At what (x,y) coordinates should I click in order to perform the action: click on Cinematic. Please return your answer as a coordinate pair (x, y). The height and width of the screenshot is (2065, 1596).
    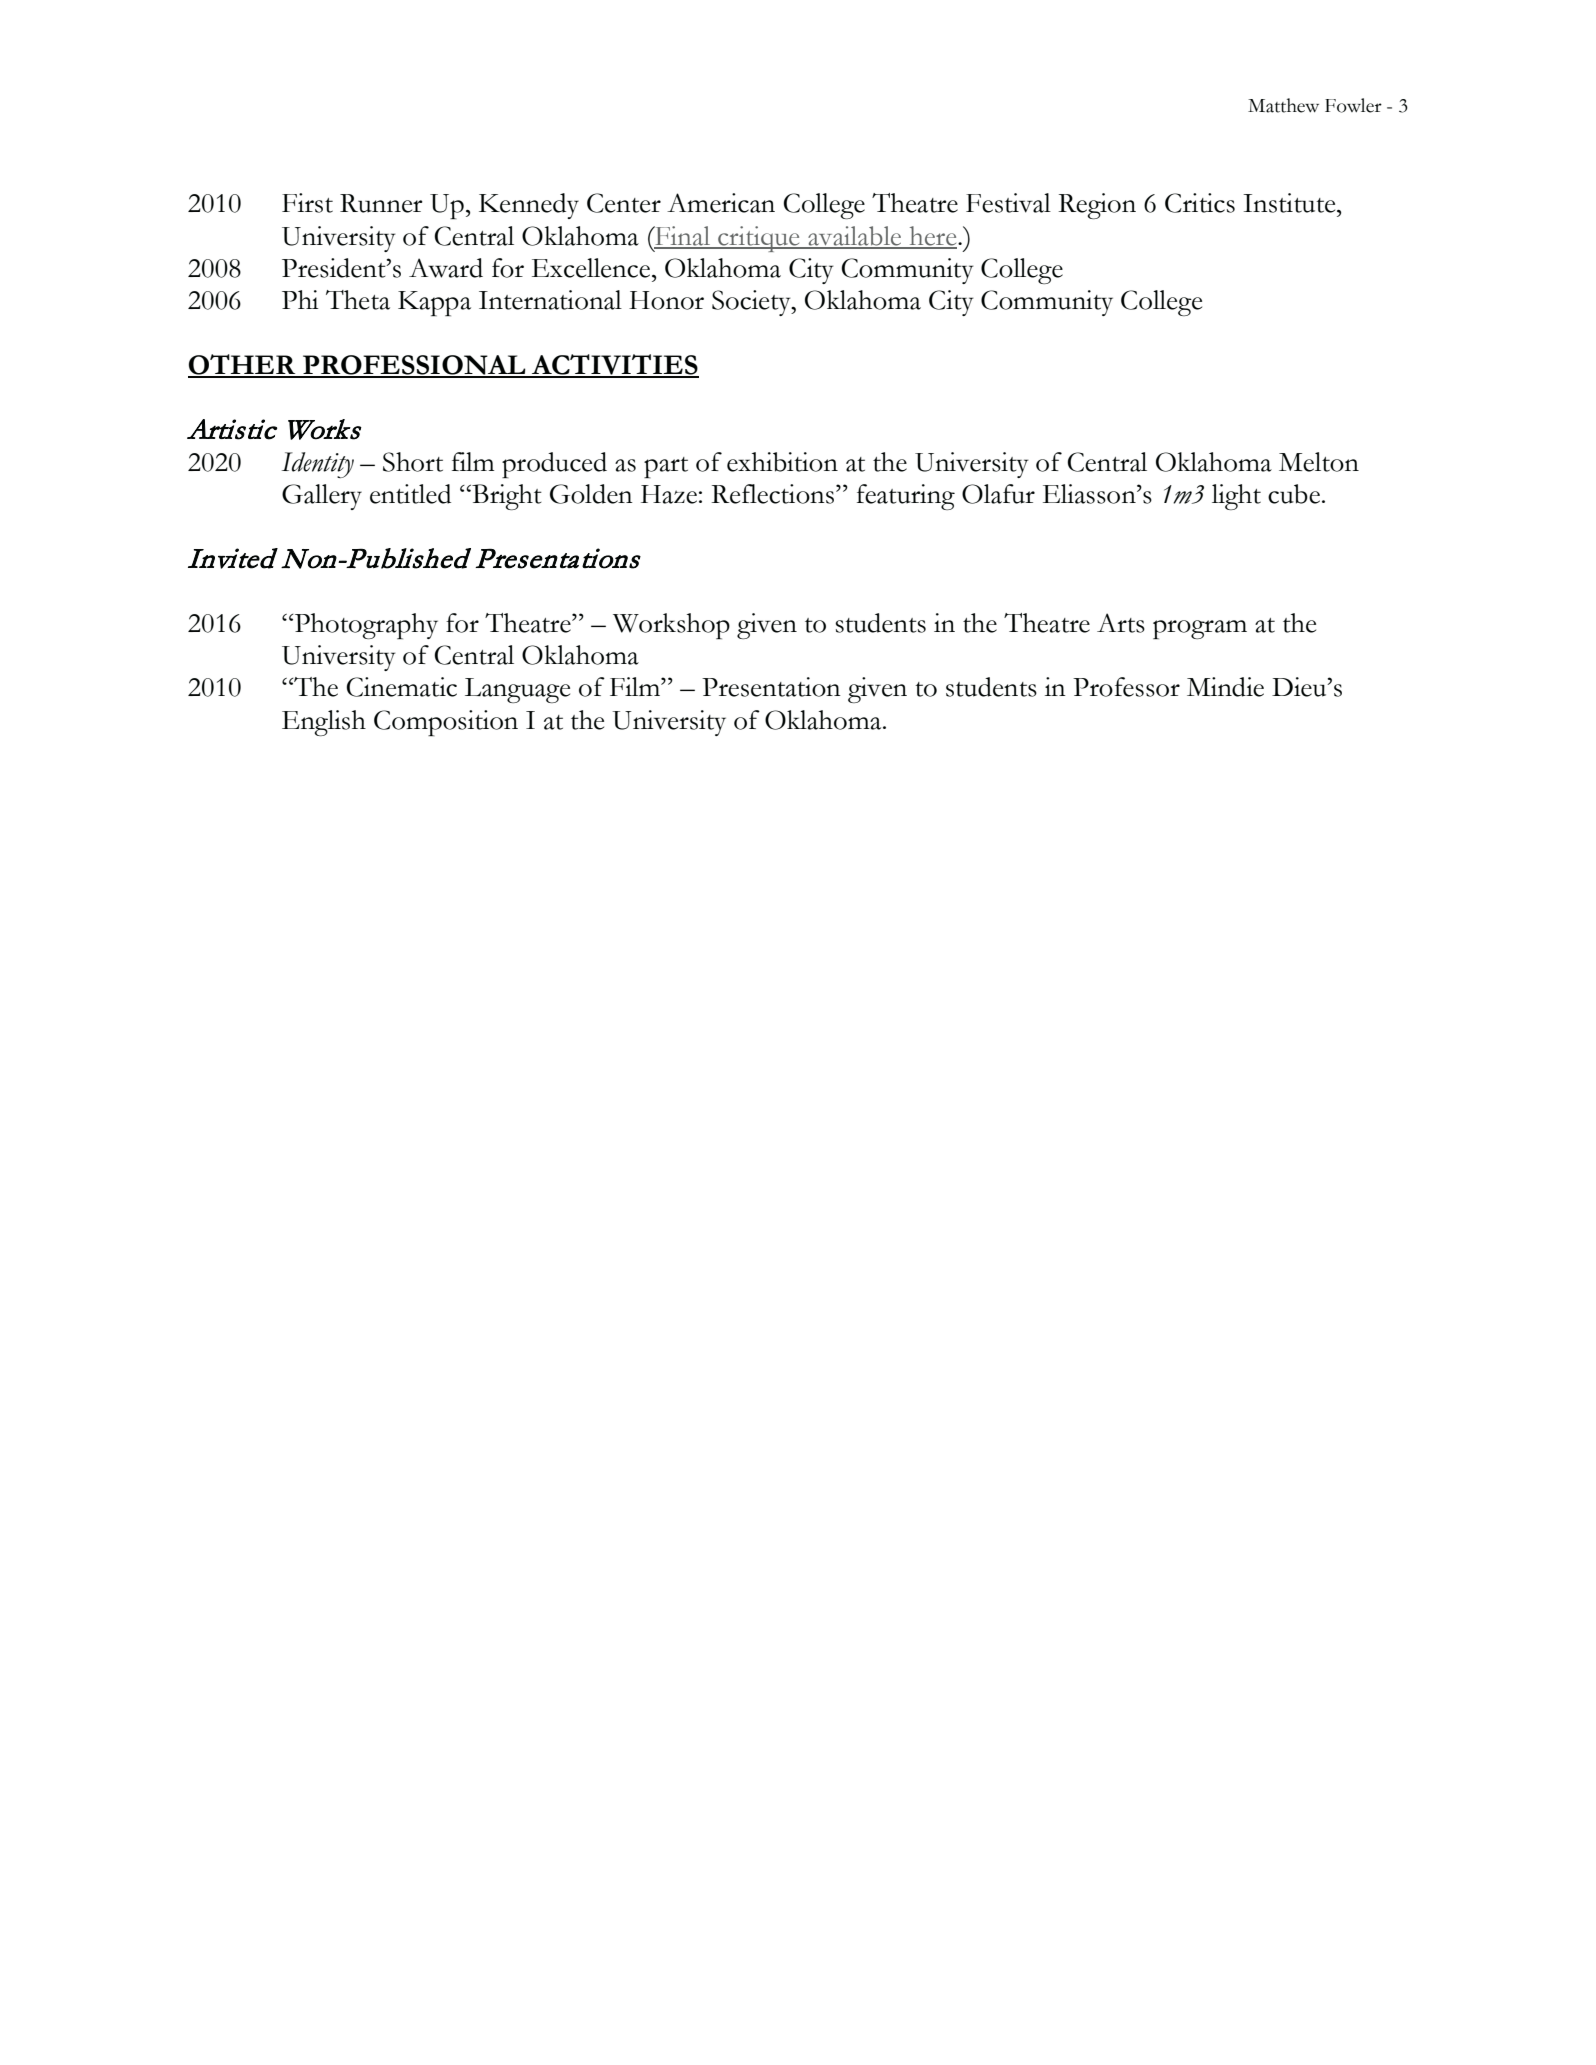
    Looking at the image, I should click on (401, 687).
